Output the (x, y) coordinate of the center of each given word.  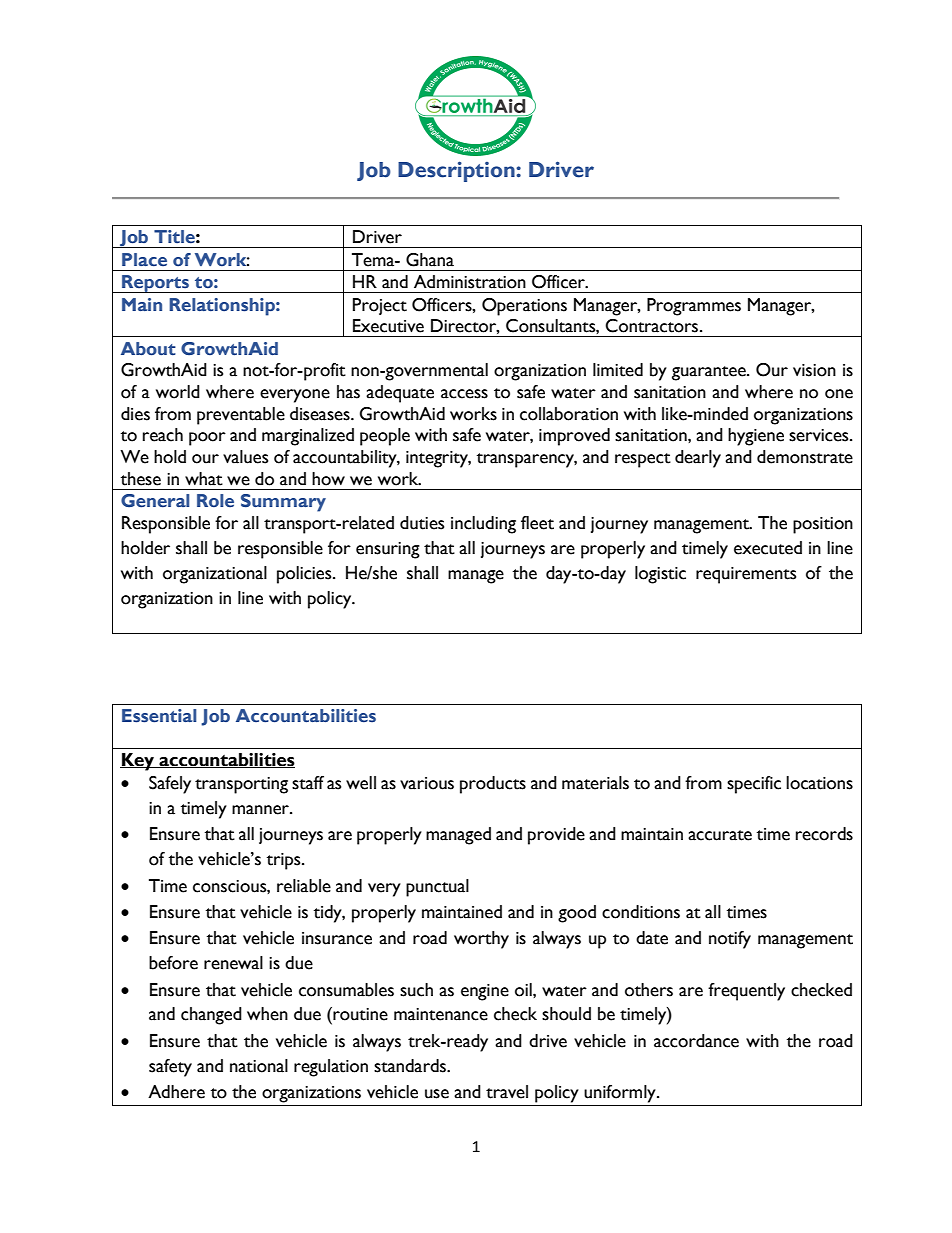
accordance (696, 1041)
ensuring (388, 550)
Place (144, 260)
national (259, 1066)
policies (305, 575)
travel (507, 1092)
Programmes (694, 307)
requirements (746, 575)
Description (457, 171)
